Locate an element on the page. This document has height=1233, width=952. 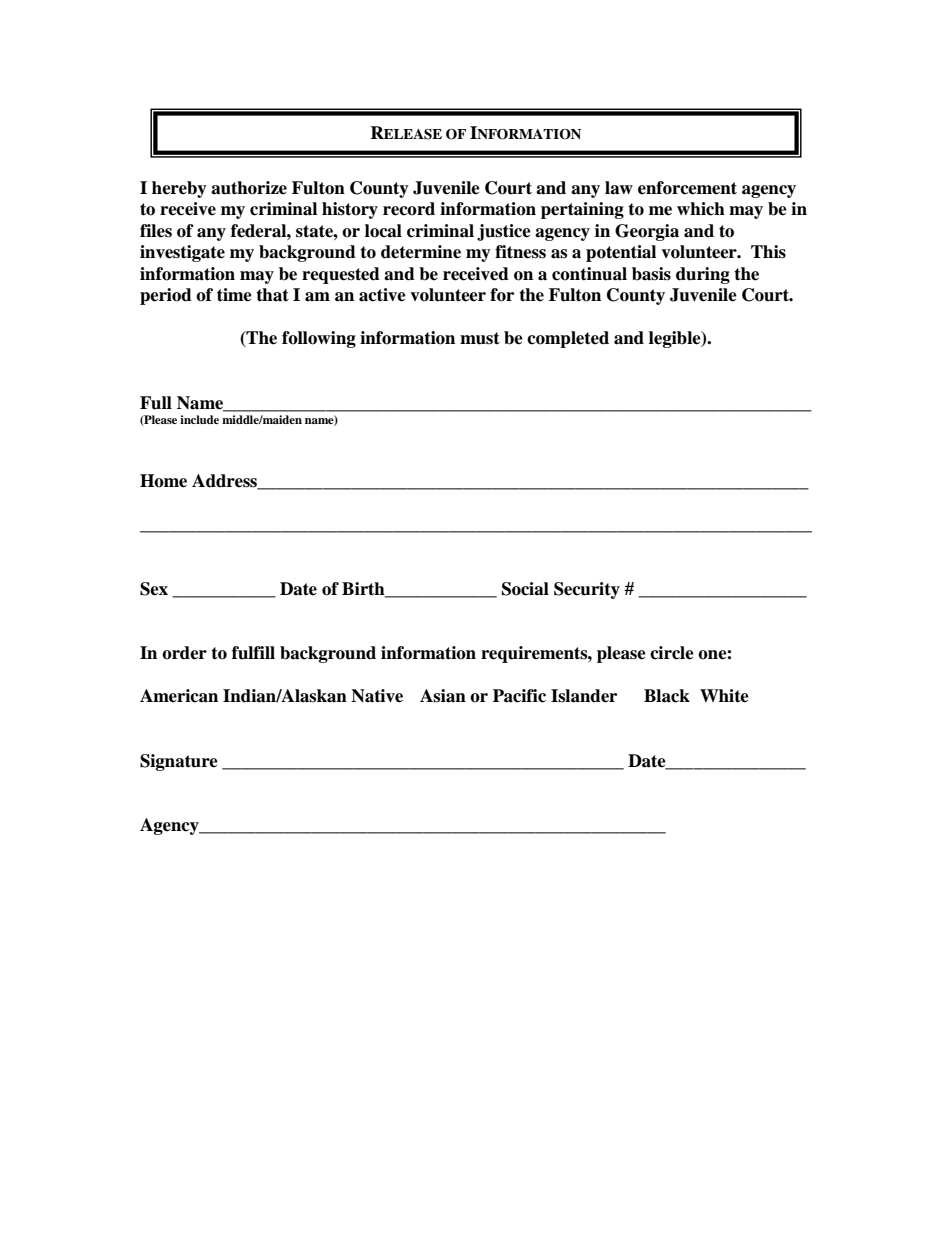
authorize is located at coordinates (249, 188).
